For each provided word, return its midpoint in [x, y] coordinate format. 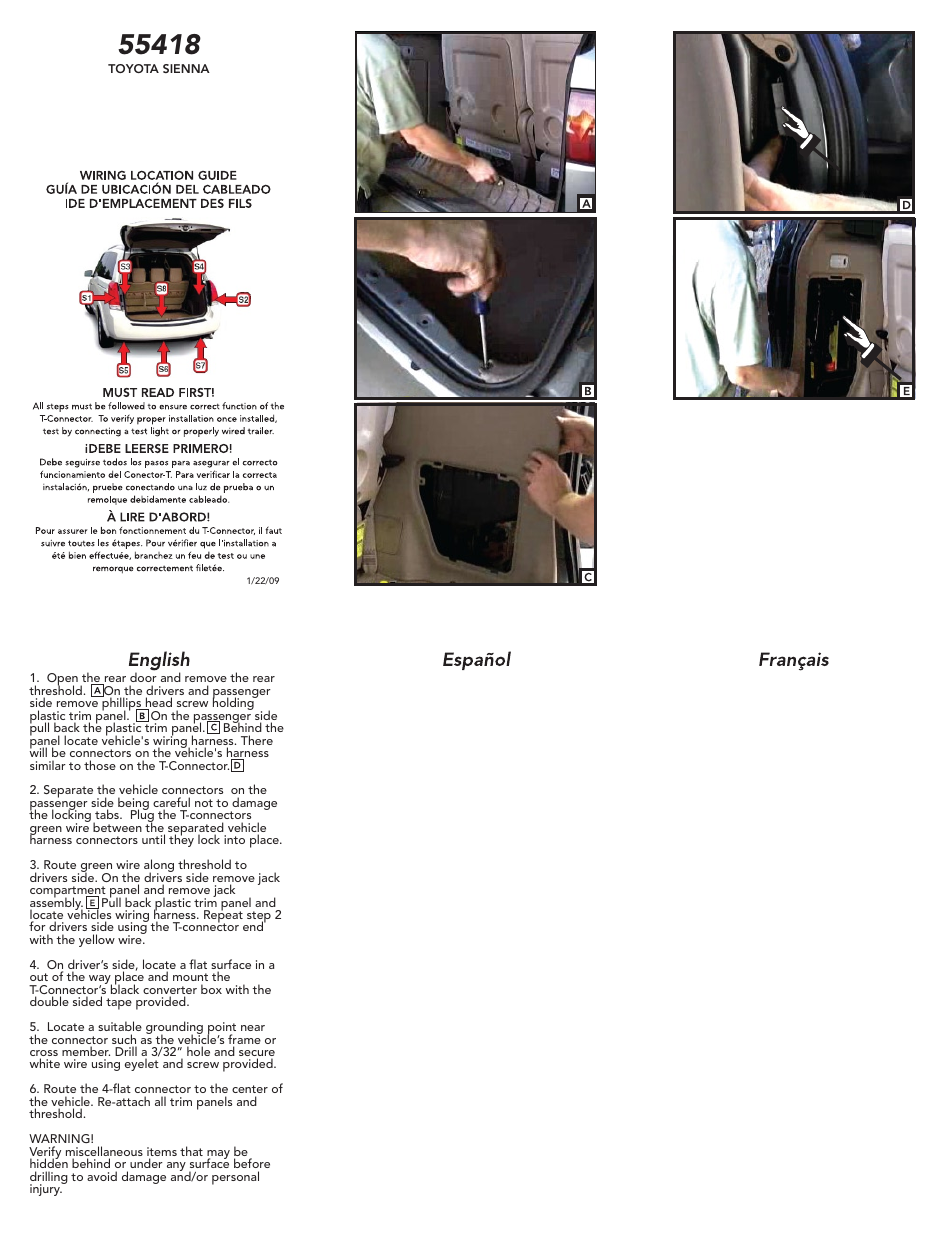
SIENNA [186, 68]
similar [48, 765]
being [133, 805]
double [49, 1001]
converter [170, 991]
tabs [108, 814]
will [38, 751]
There [257, 740]
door [143, 677]
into [234, 839]
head [157, 703]
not [204, 803]
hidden [49, 1162]
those [100, 765]
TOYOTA [133, 68]
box [211, 989]
